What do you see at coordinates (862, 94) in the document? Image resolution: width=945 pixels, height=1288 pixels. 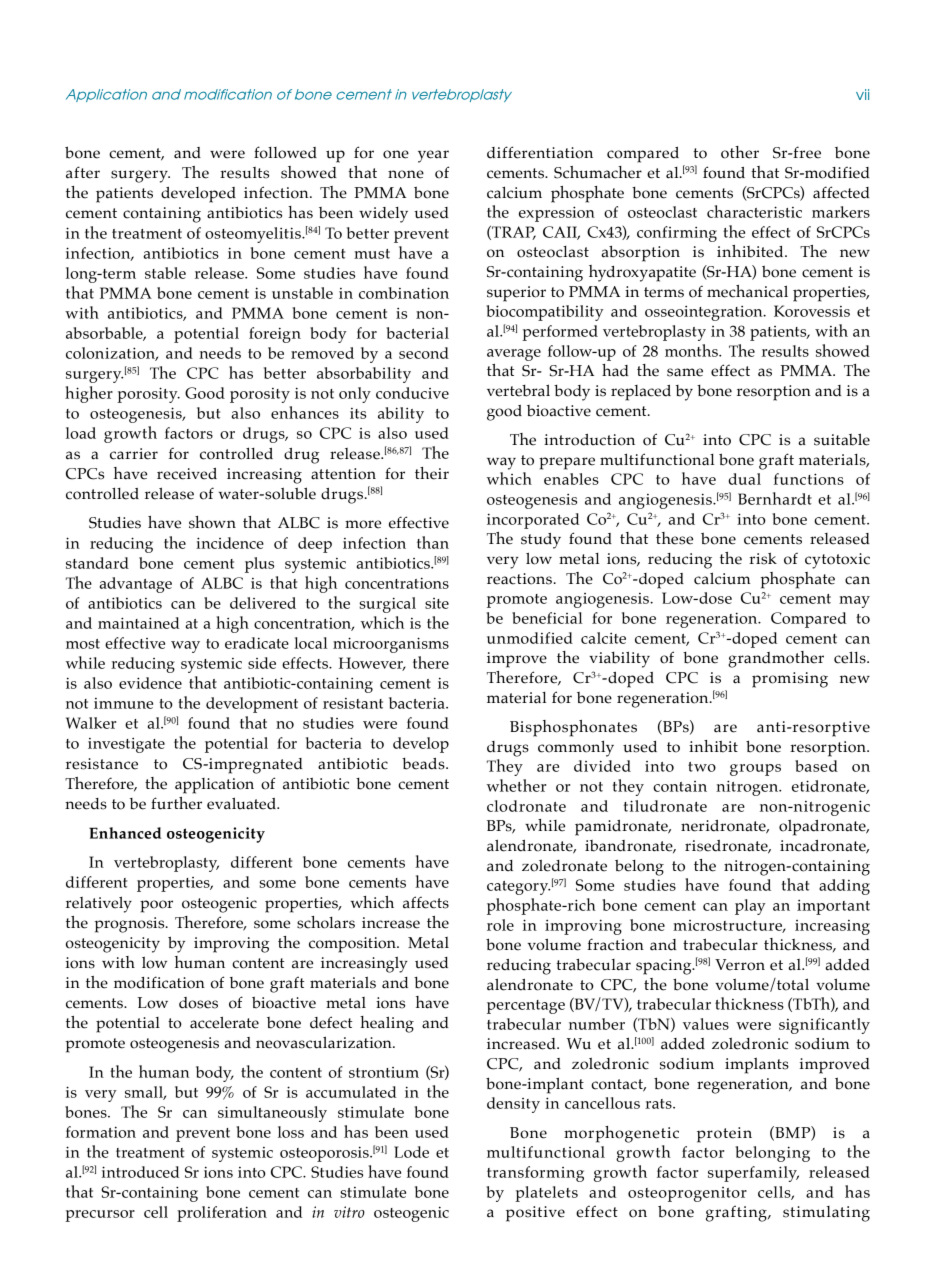 I see `vii` at bounding box center [862, 94].
